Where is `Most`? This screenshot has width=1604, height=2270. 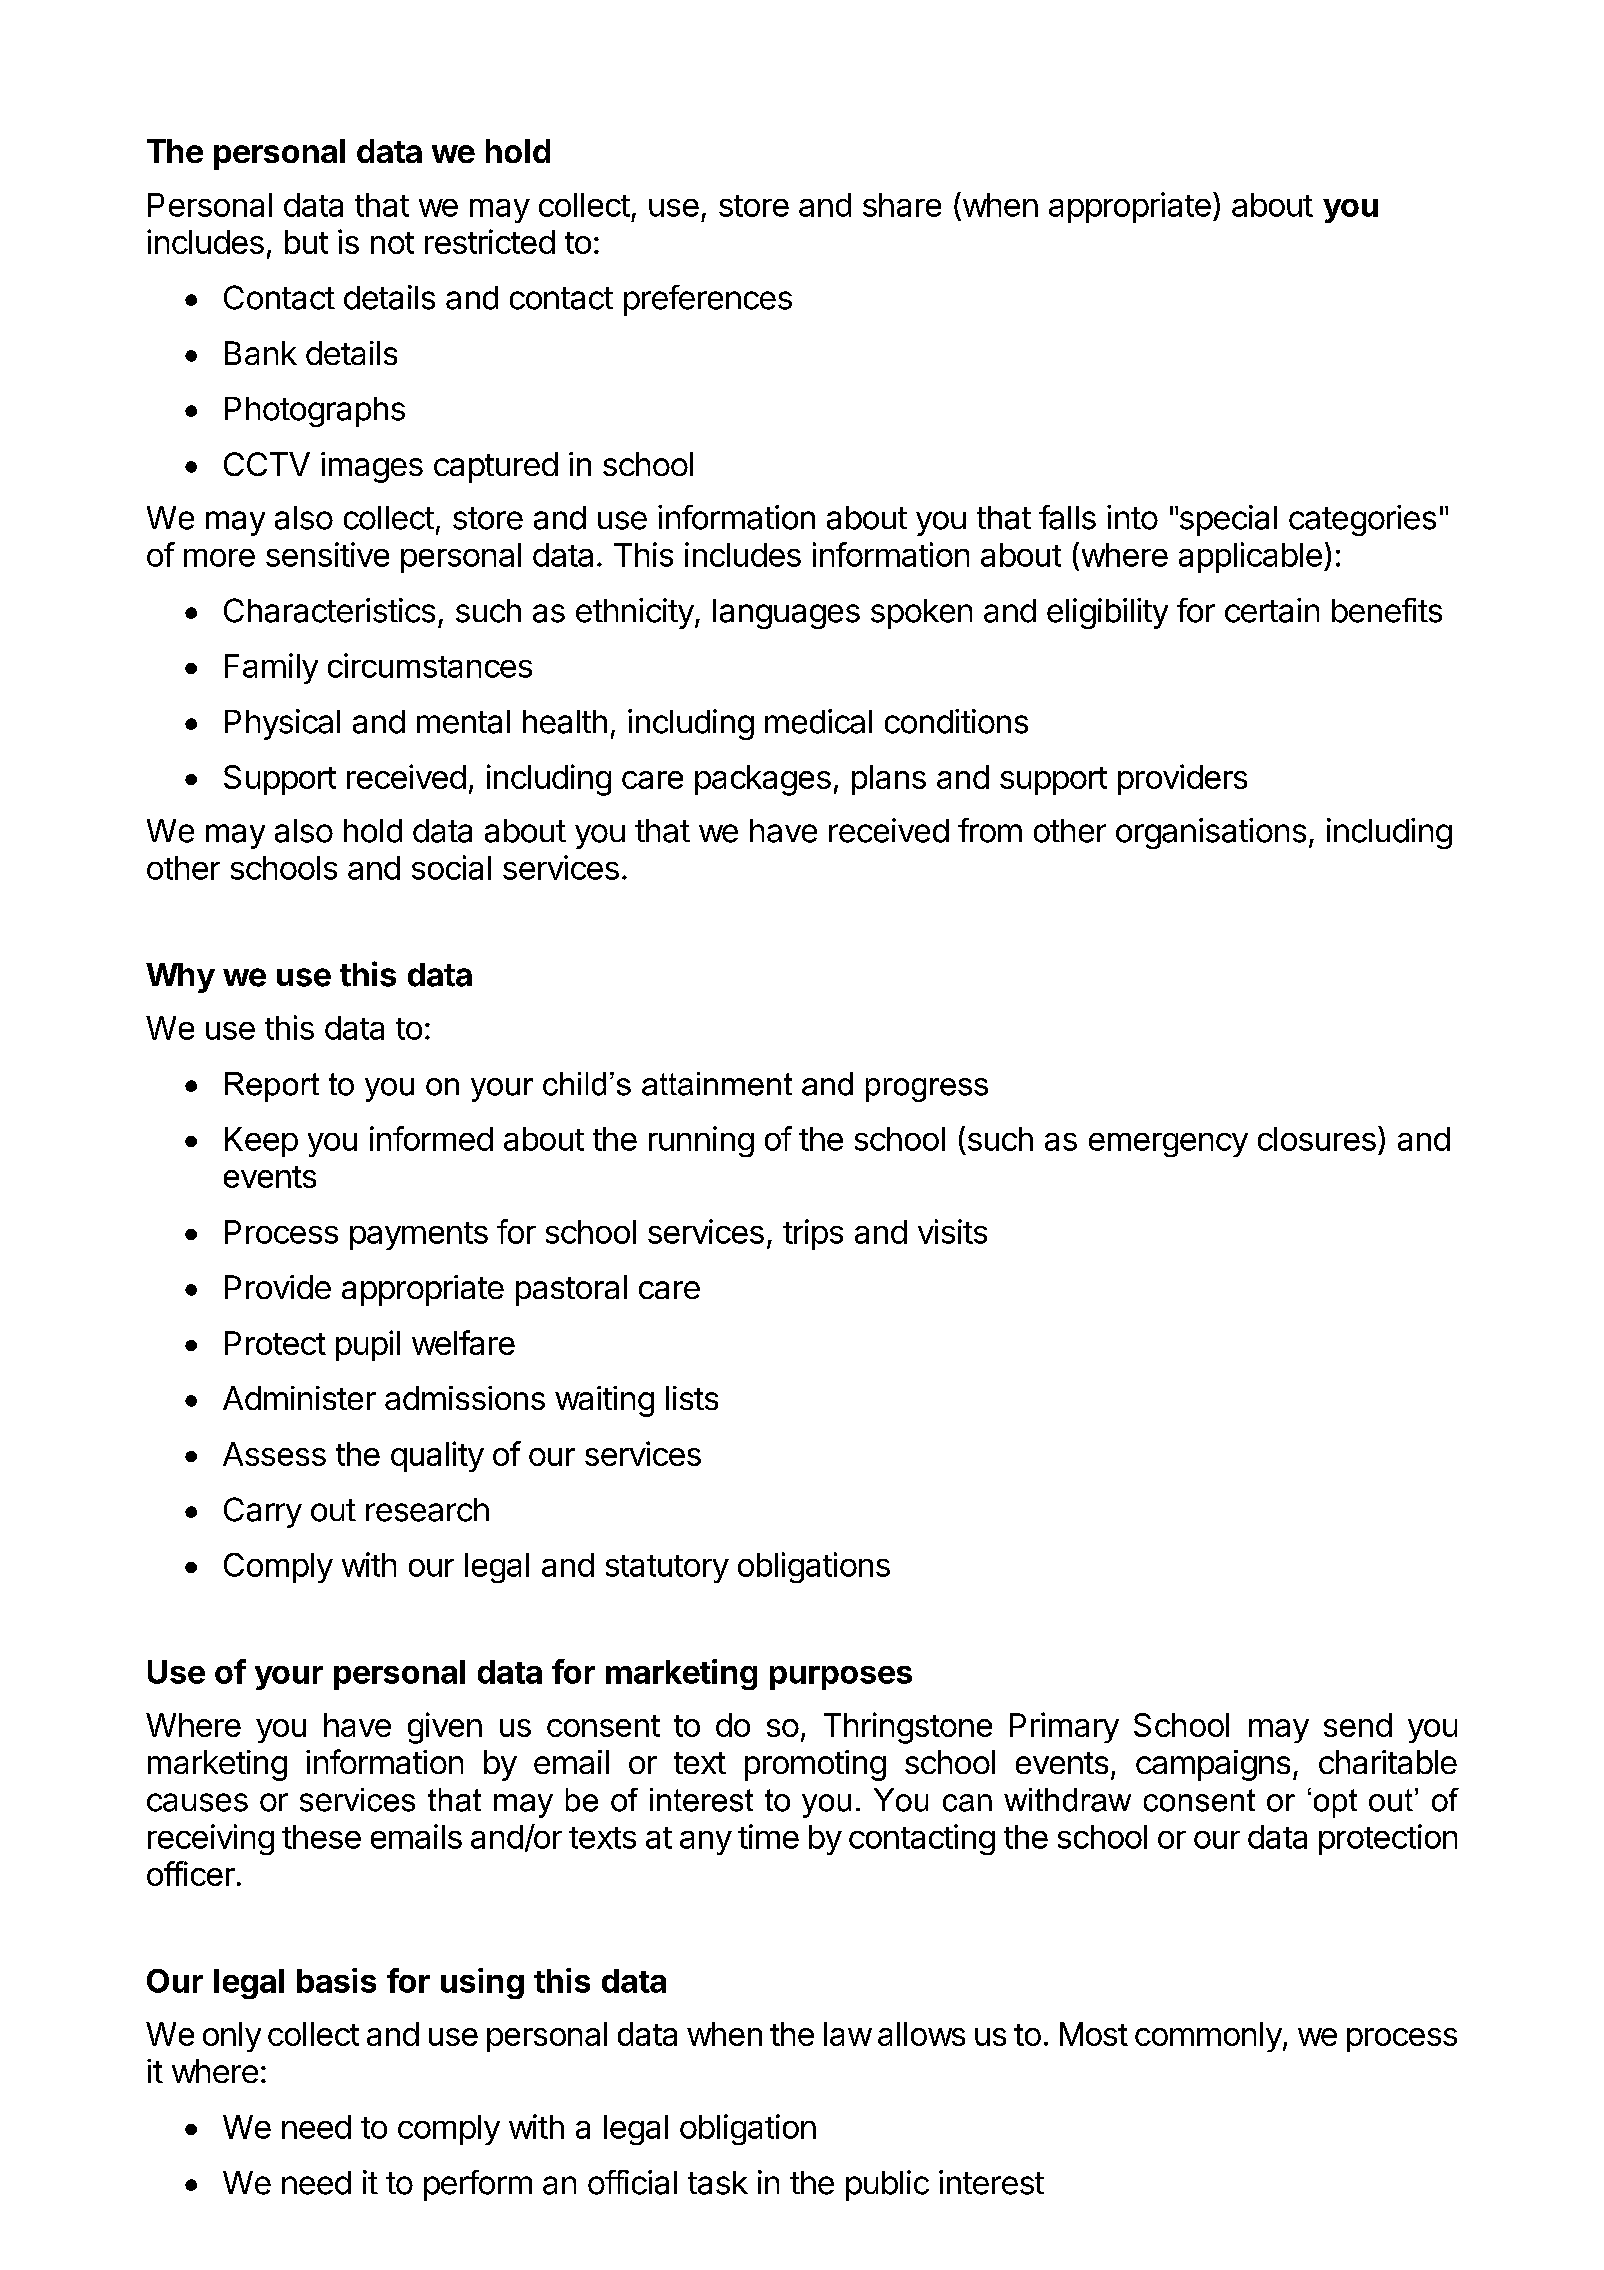 Most is located at coordinates (1094, 2034).
